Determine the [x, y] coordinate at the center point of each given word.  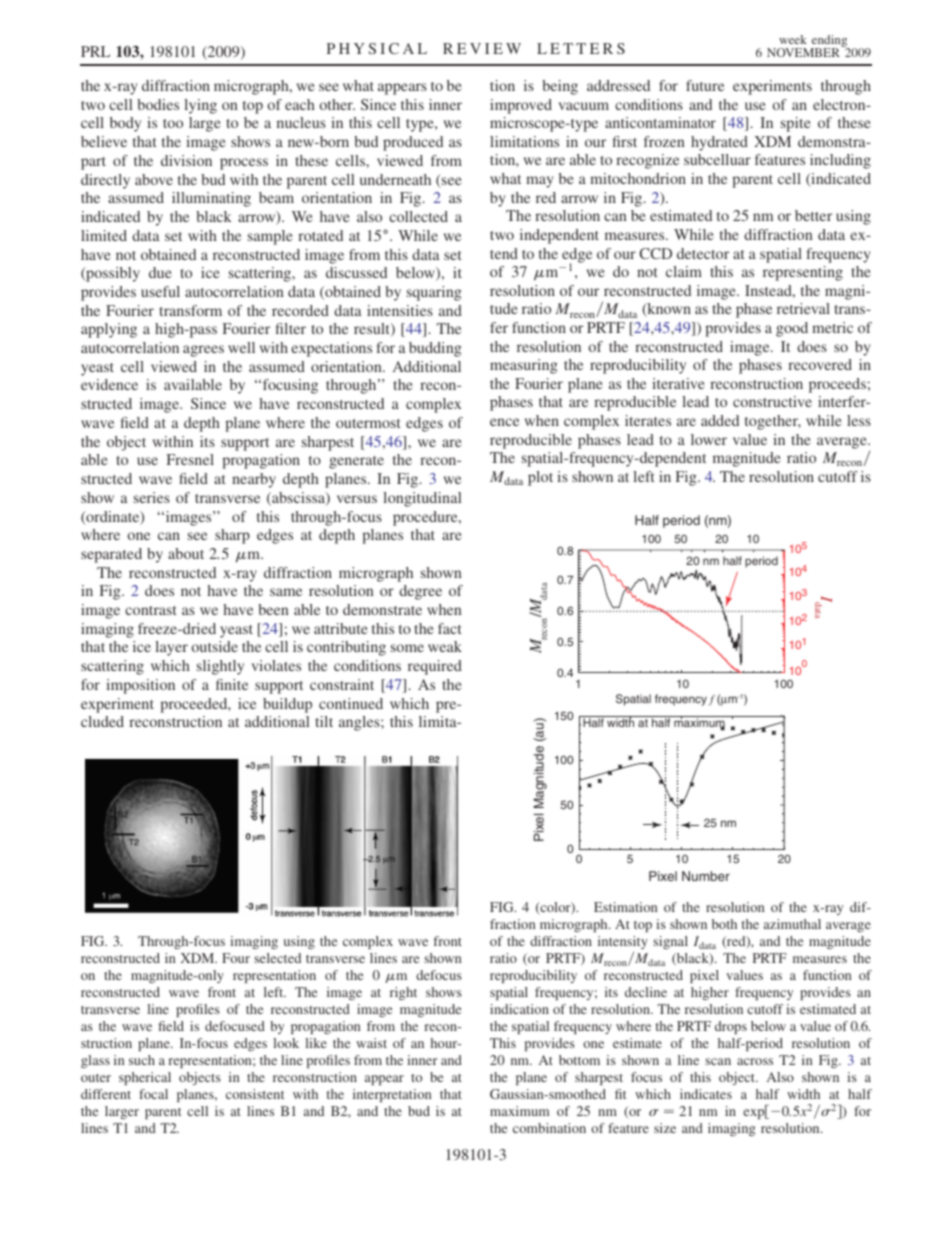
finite [232, 684]
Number [706, 876]
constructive [772, 401]
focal [153, 1094]
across [755, 1061]
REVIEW [482, 48]
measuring [524, 366]
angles [360, 723]
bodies [158, 104]
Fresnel [190, 459]
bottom [579, 1060]
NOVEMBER [803, 52]
